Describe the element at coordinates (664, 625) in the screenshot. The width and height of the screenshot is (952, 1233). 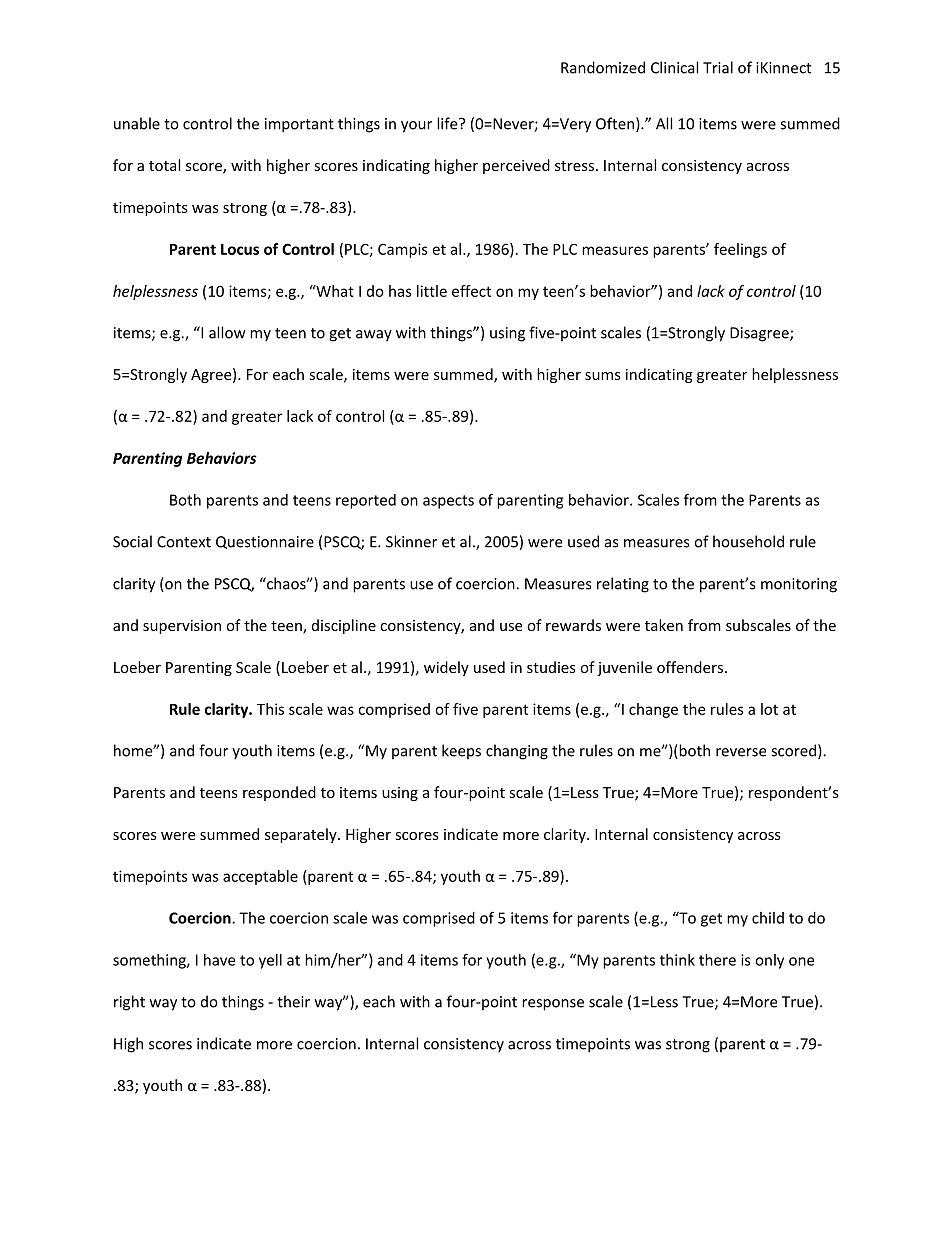
I see `taken` at that location.
